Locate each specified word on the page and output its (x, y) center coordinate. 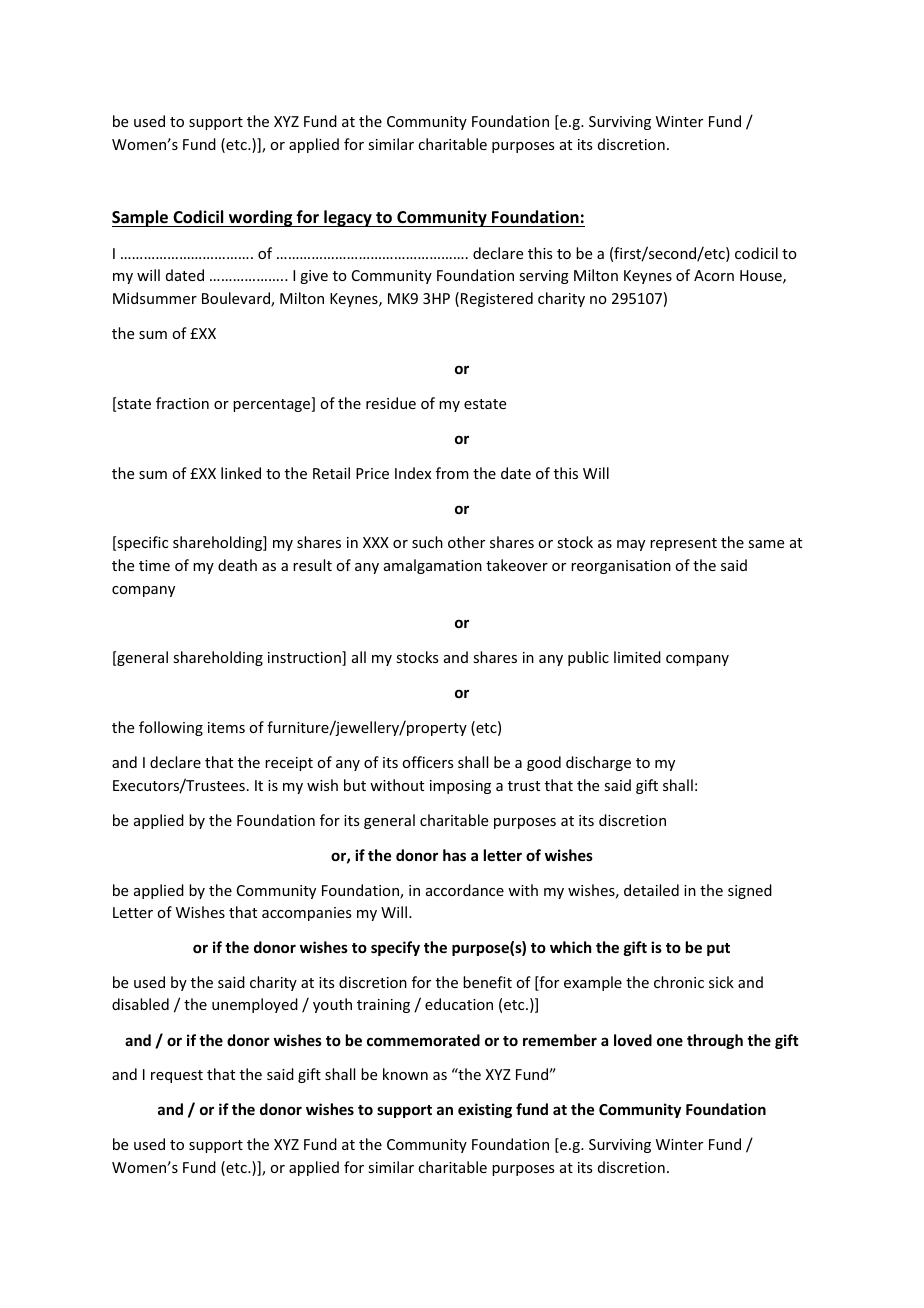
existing (485, 1110)
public (588, 658)
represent (683, 544)
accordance (465, 890)
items (226, 727)
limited (637, 657)
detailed (651, 890)
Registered (497, 299)
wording (261, 218)
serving (544, 277)
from (452, 473)
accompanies (306, 914)
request (177, 1076)
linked (241, 473)
